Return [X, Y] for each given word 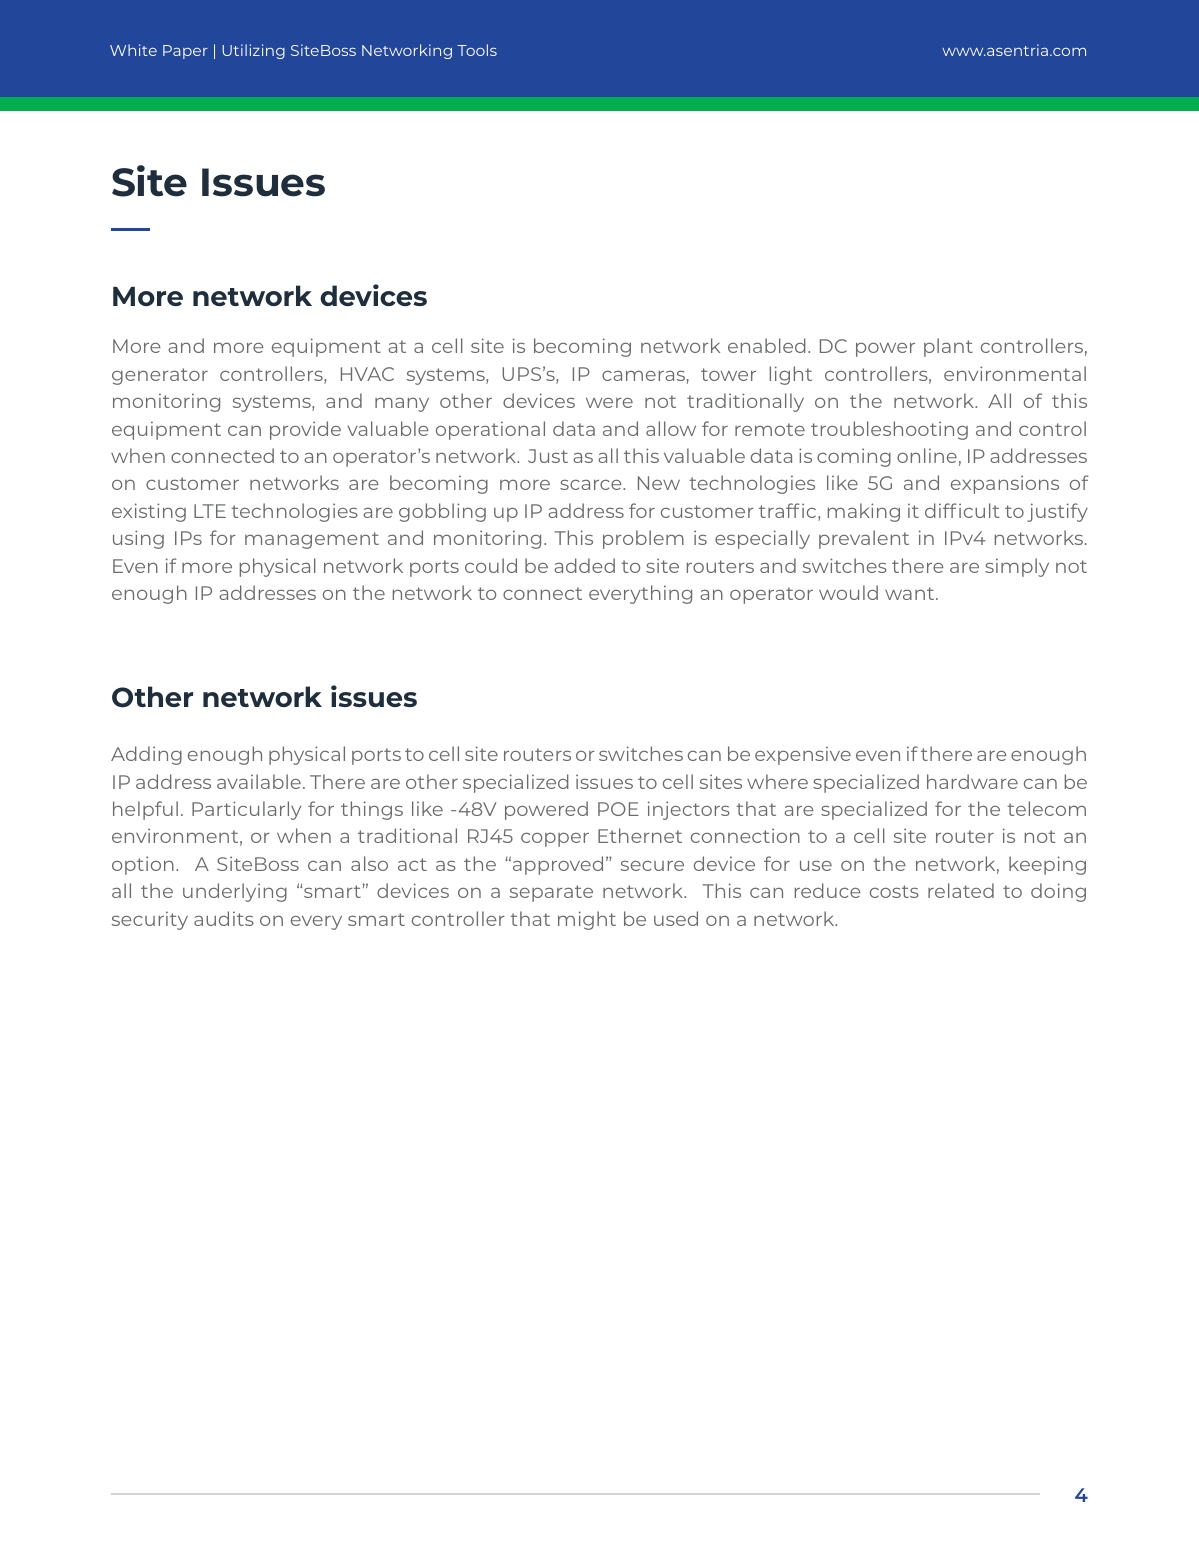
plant [948, 347]
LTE [210, 511]
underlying [235, 892]
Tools [477, 50]
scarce [592, 484]
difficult [962, 510]
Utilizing [253, 51]
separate [551, 893]
